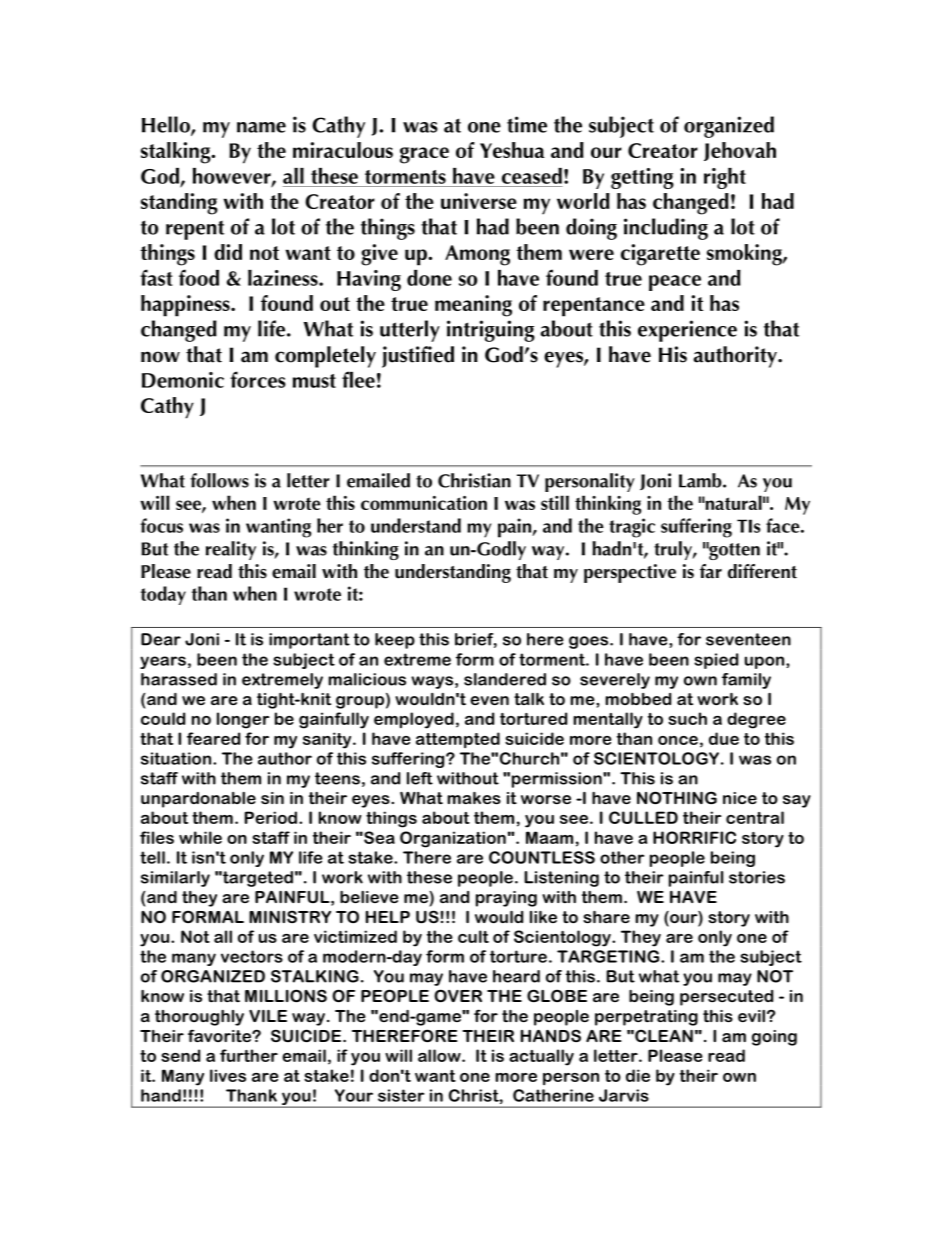 The image size is (952, 1233). I want to click on Jehovah, so click(740, 151).
